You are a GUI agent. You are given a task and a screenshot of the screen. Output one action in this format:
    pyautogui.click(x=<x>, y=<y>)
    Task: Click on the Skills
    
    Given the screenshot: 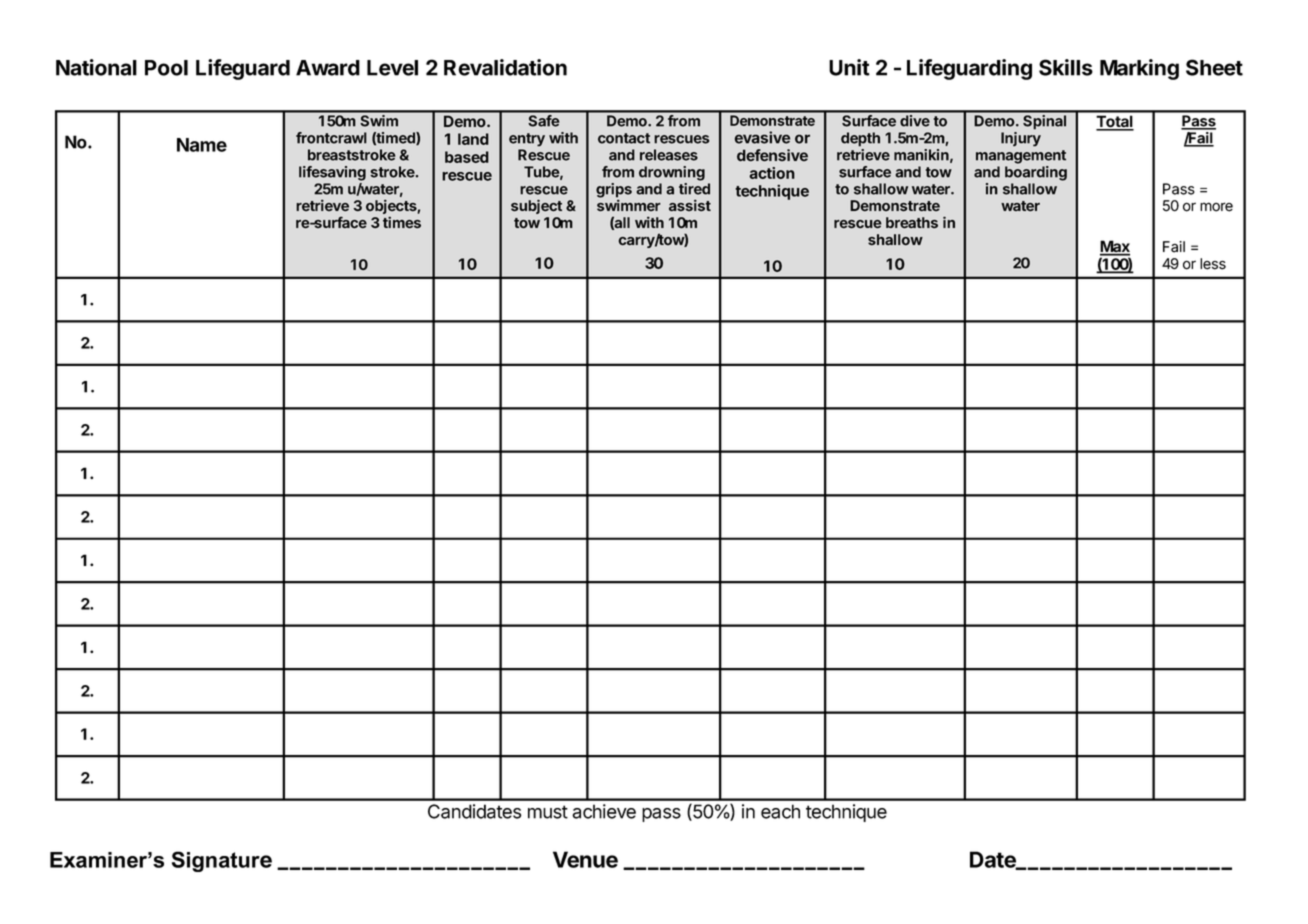 What is the action you would take?
    pyautogui.click(x=1066, y=67)
